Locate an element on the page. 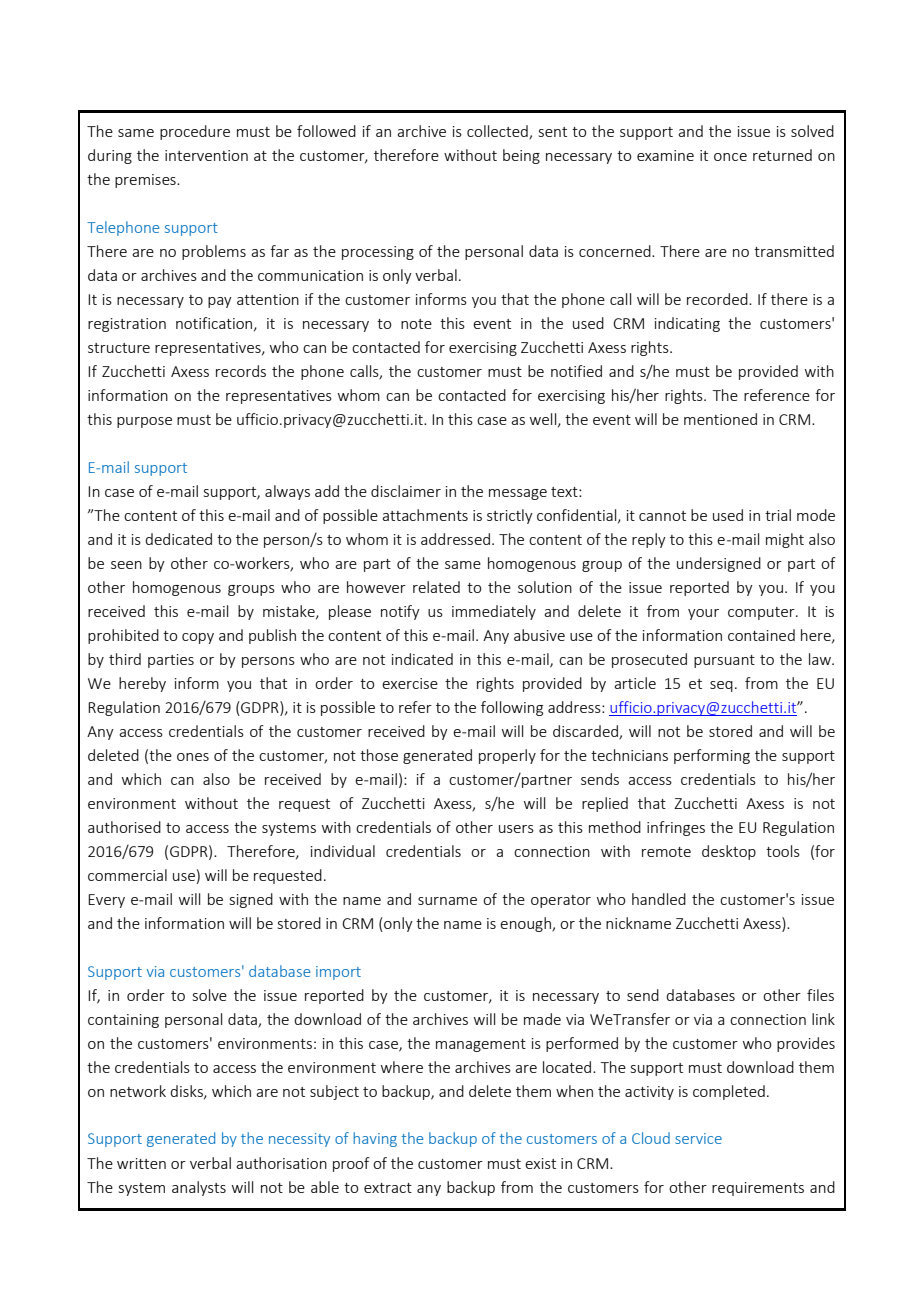 The image size is (924, 1308). collected is located at coordinates (498, 132).
